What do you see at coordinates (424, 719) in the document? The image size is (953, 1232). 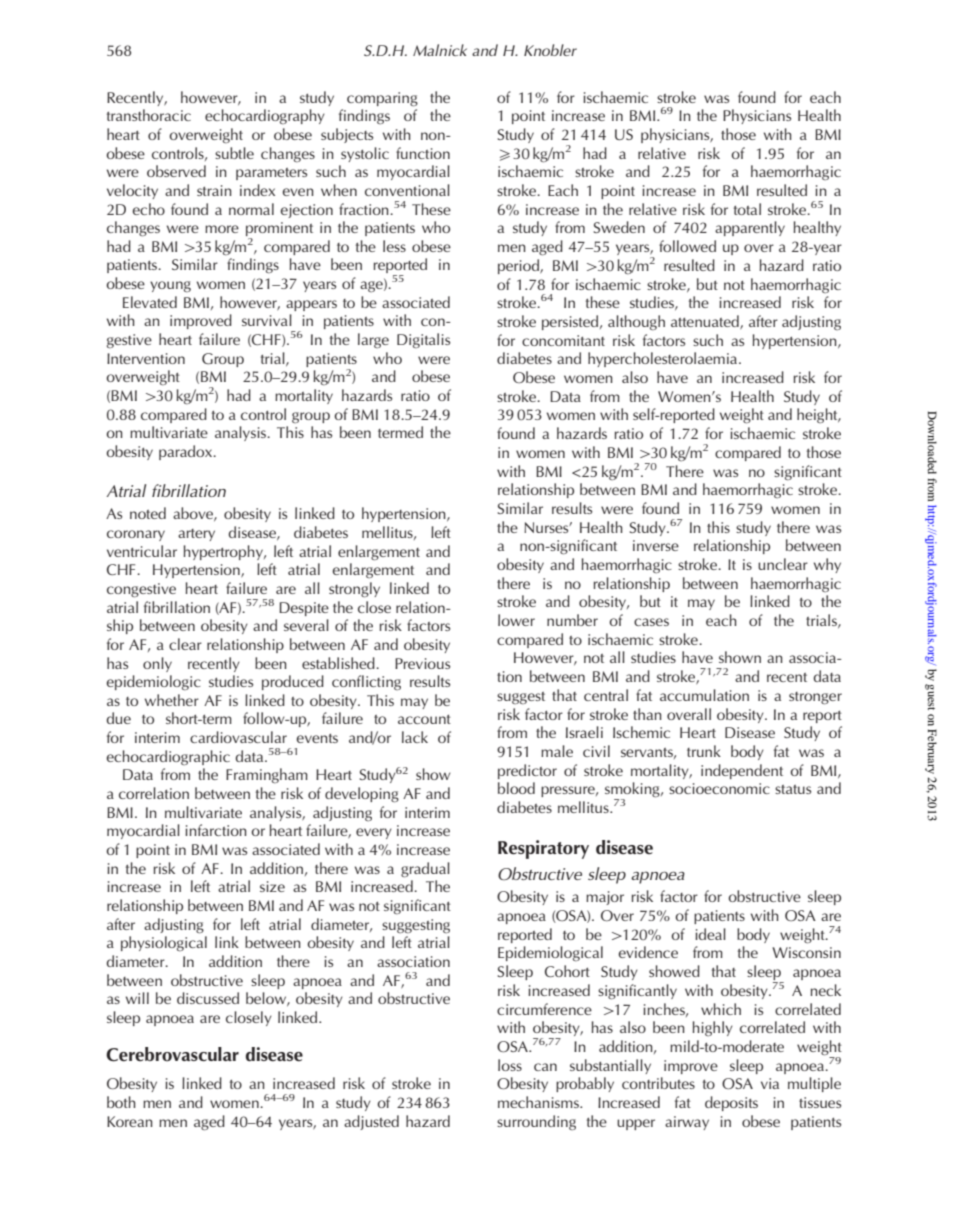 I see `account` at bounding box center [424, 719].
